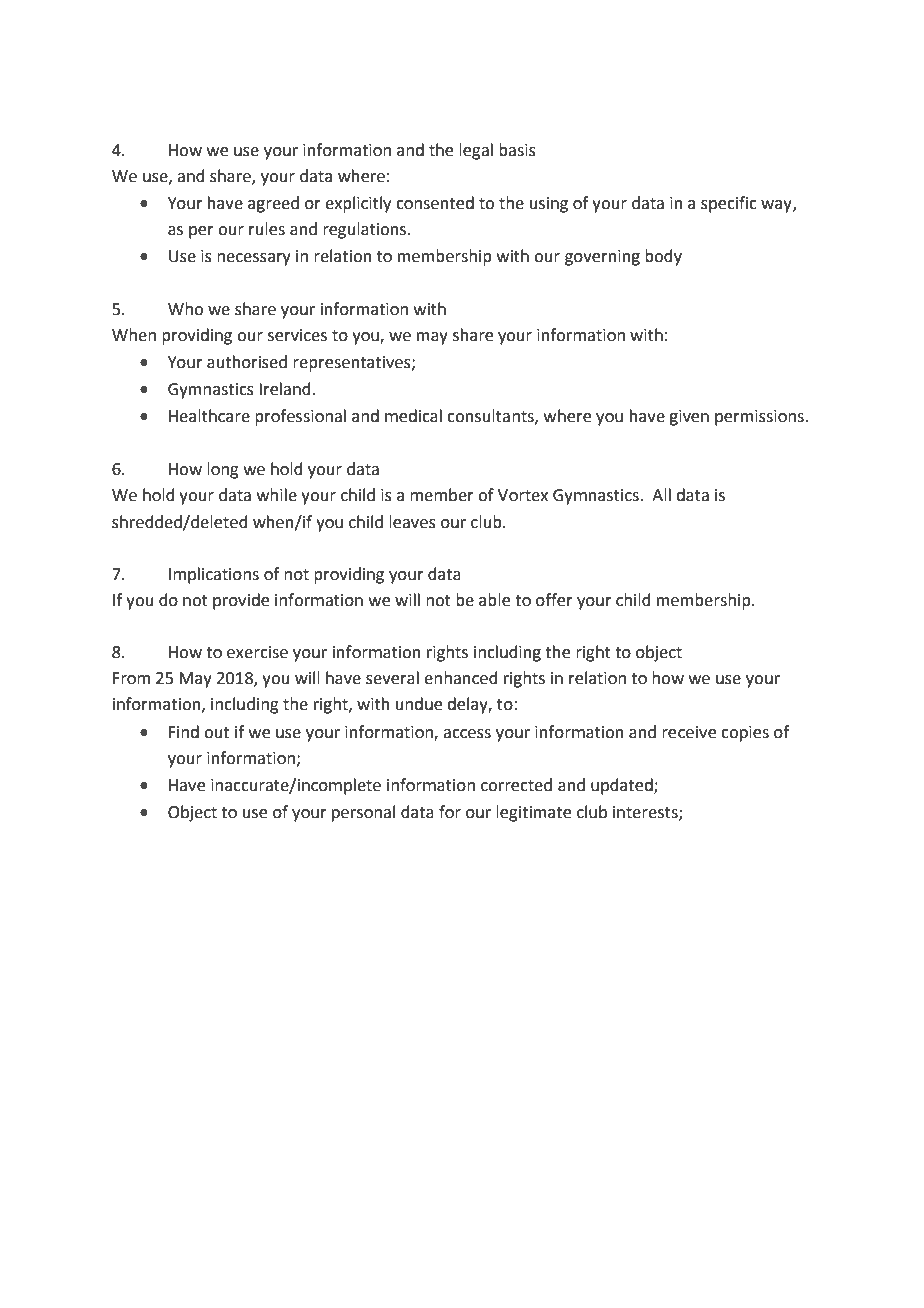 The width and height of the screenshot is (924, 1308). What do you see at coordinates (554, 600) in the screenshot?
I see `offer` at bounding box center [554, 600].
